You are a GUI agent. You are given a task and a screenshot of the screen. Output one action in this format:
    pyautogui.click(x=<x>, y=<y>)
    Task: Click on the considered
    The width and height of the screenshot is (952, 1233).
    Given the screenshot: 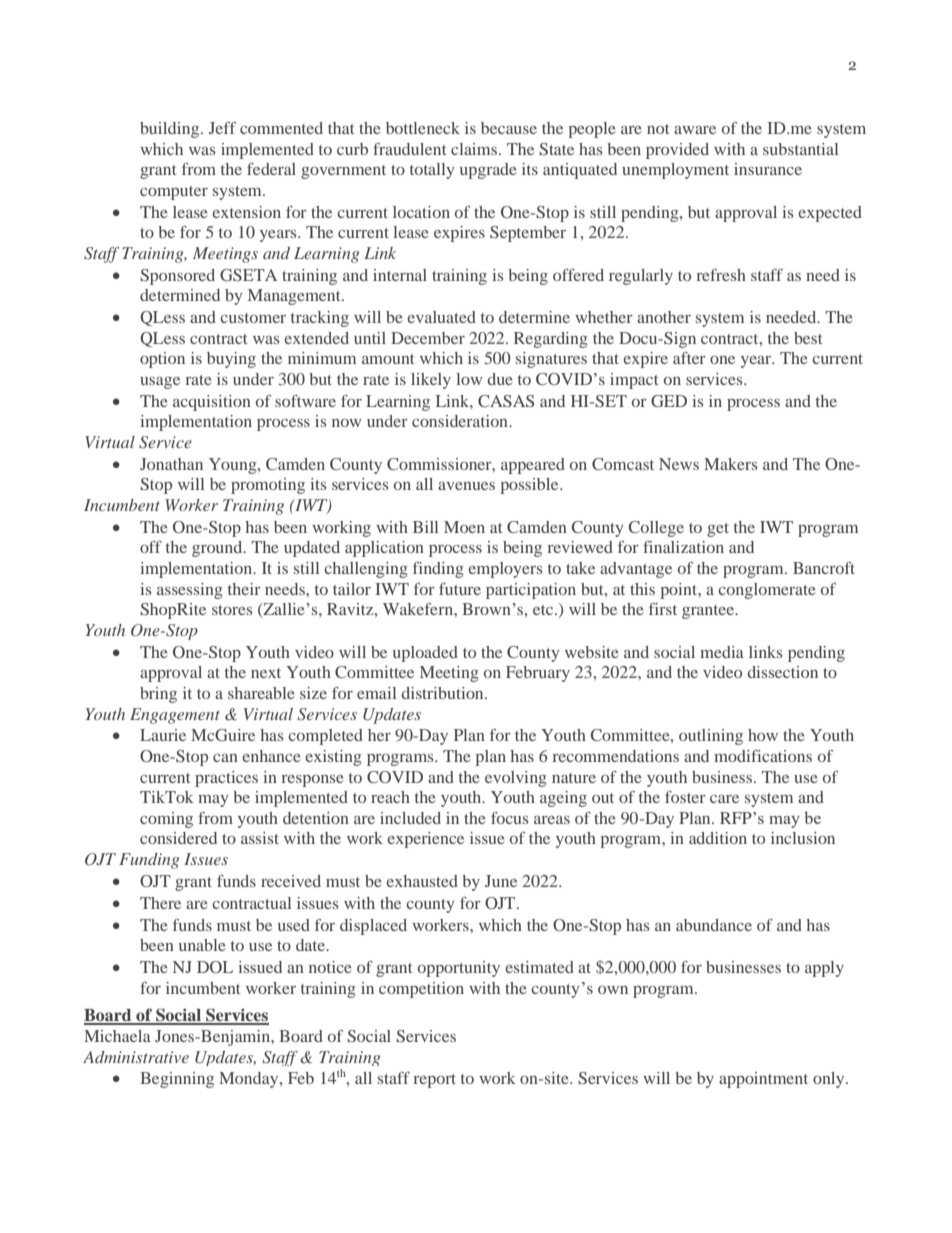 What is the action you would take?
    pyautogui.click(x=178, y=838)
